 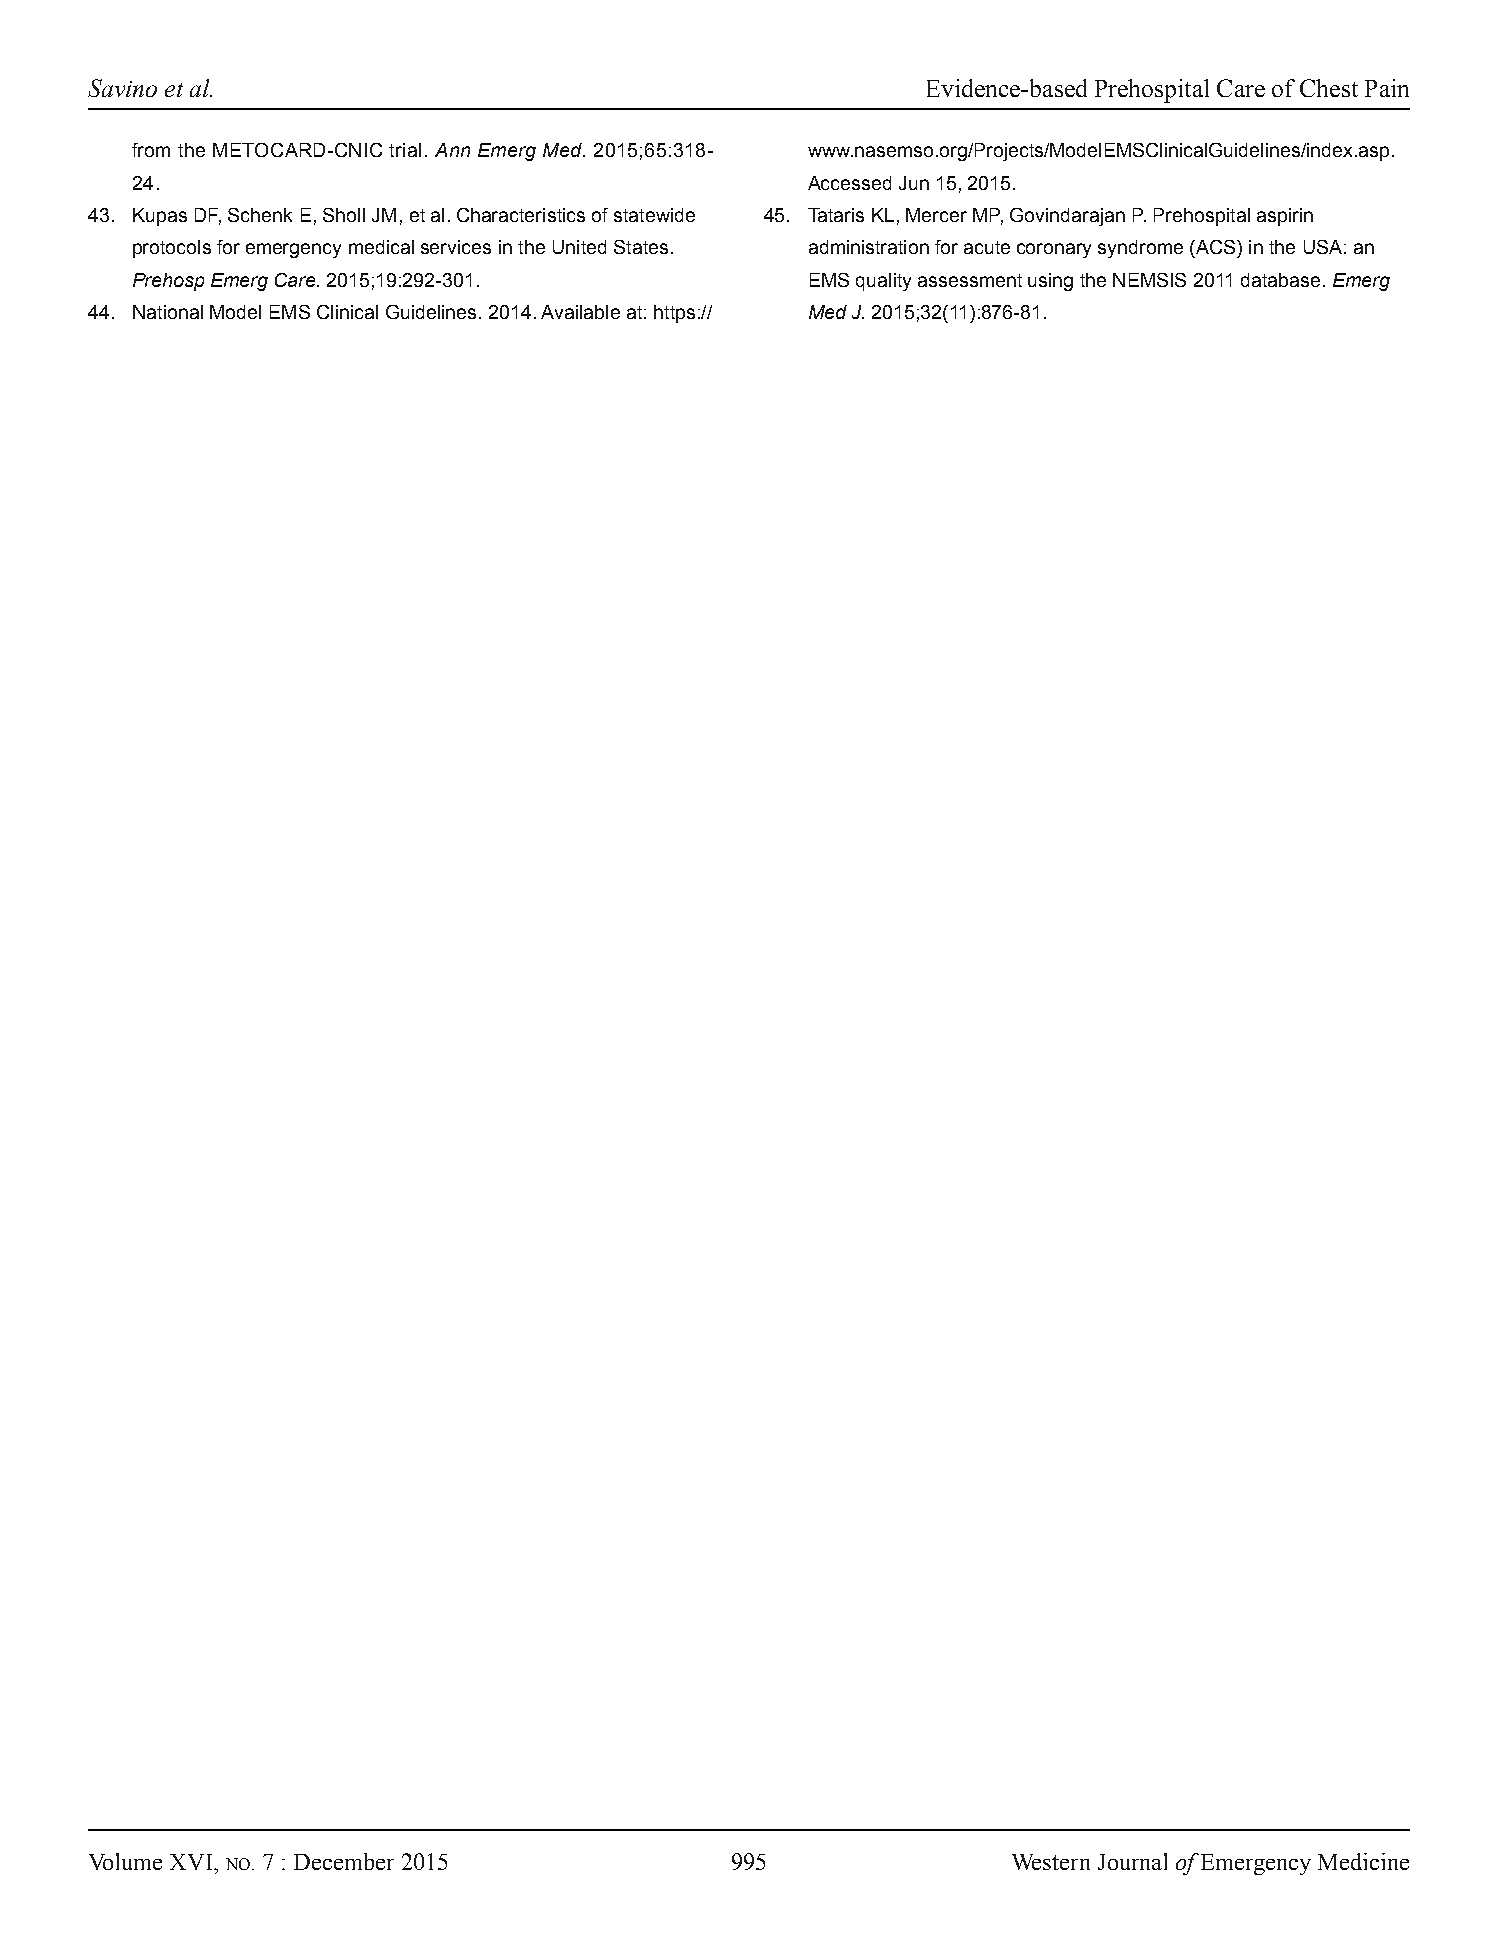 I want to click on Schenk, so click(x=260, y=215).
